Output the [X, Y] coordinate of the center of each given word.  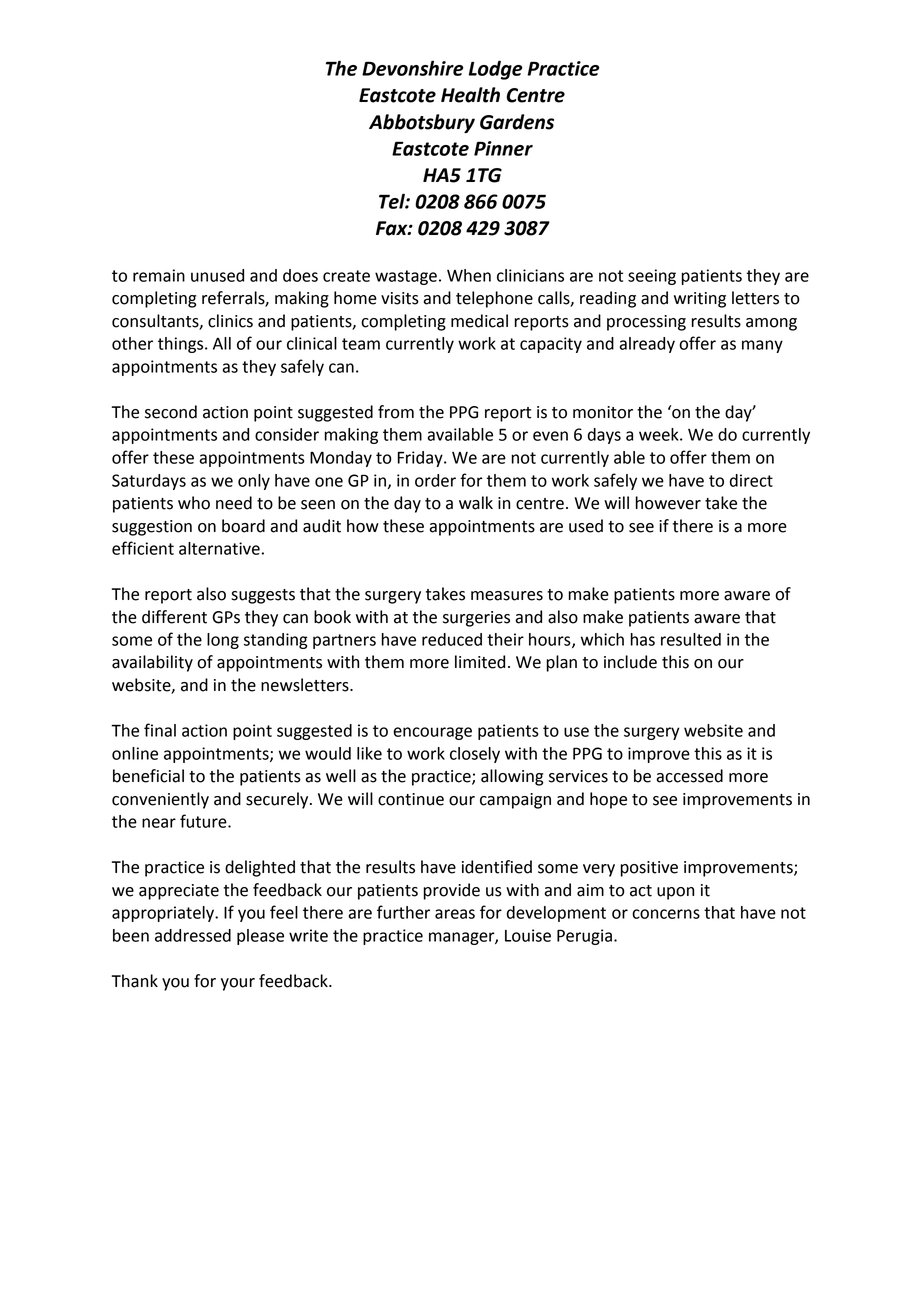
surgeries [476, 619]
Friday [421, 459]
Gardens [517, 122]
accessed [689, 776]
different [174, 617]
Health [470, 95]
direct [751, 480]
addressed [193, 935]
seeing [652, 277]
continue [411, 799]
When [469, 275]
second [171, 412]
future [204, 821]
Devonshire [413, 68]
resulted [691, 639]
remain [159, 275]
